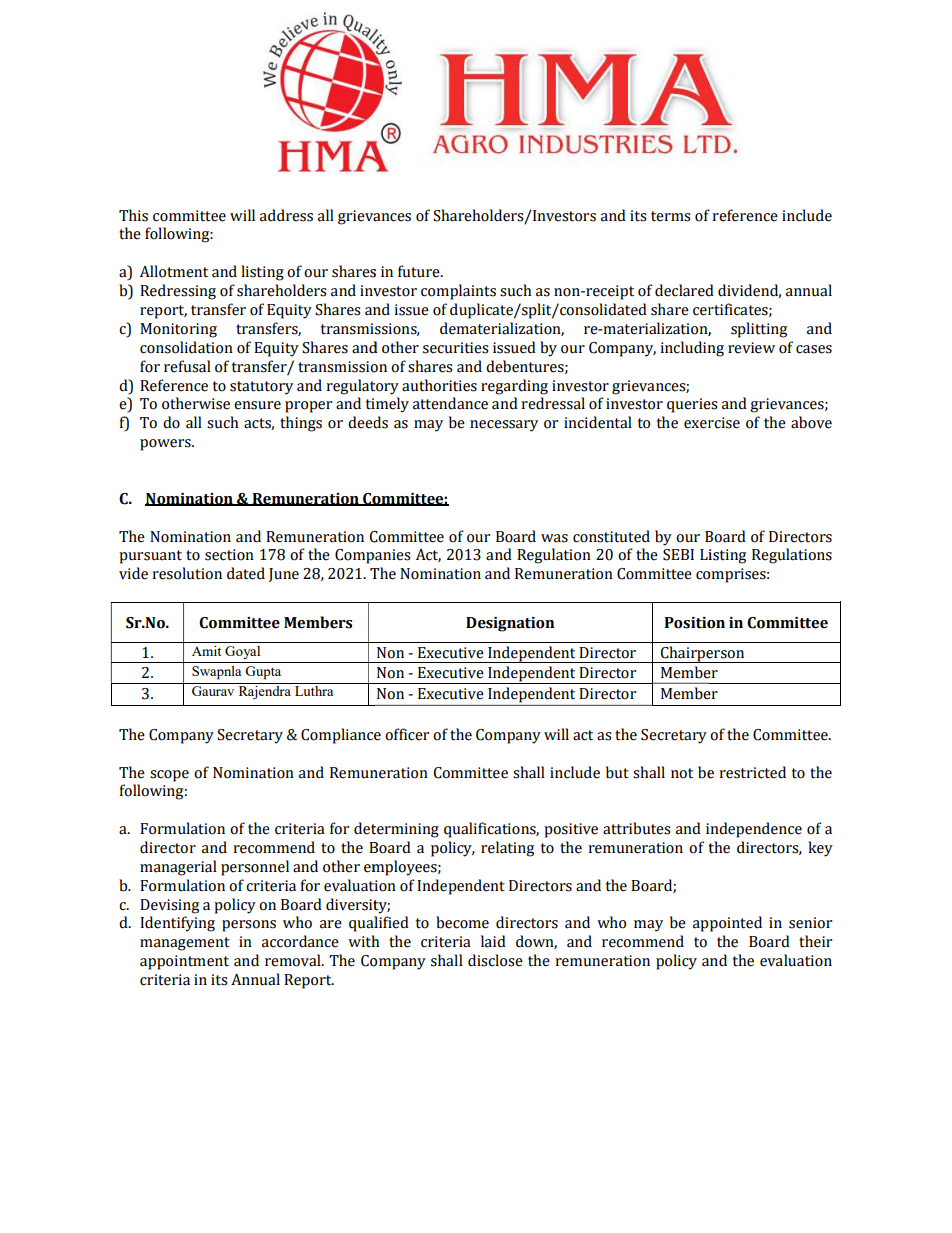  Describe the element at coordinates (314, 691) in the screenshot. I see `Luthra` at that location.
